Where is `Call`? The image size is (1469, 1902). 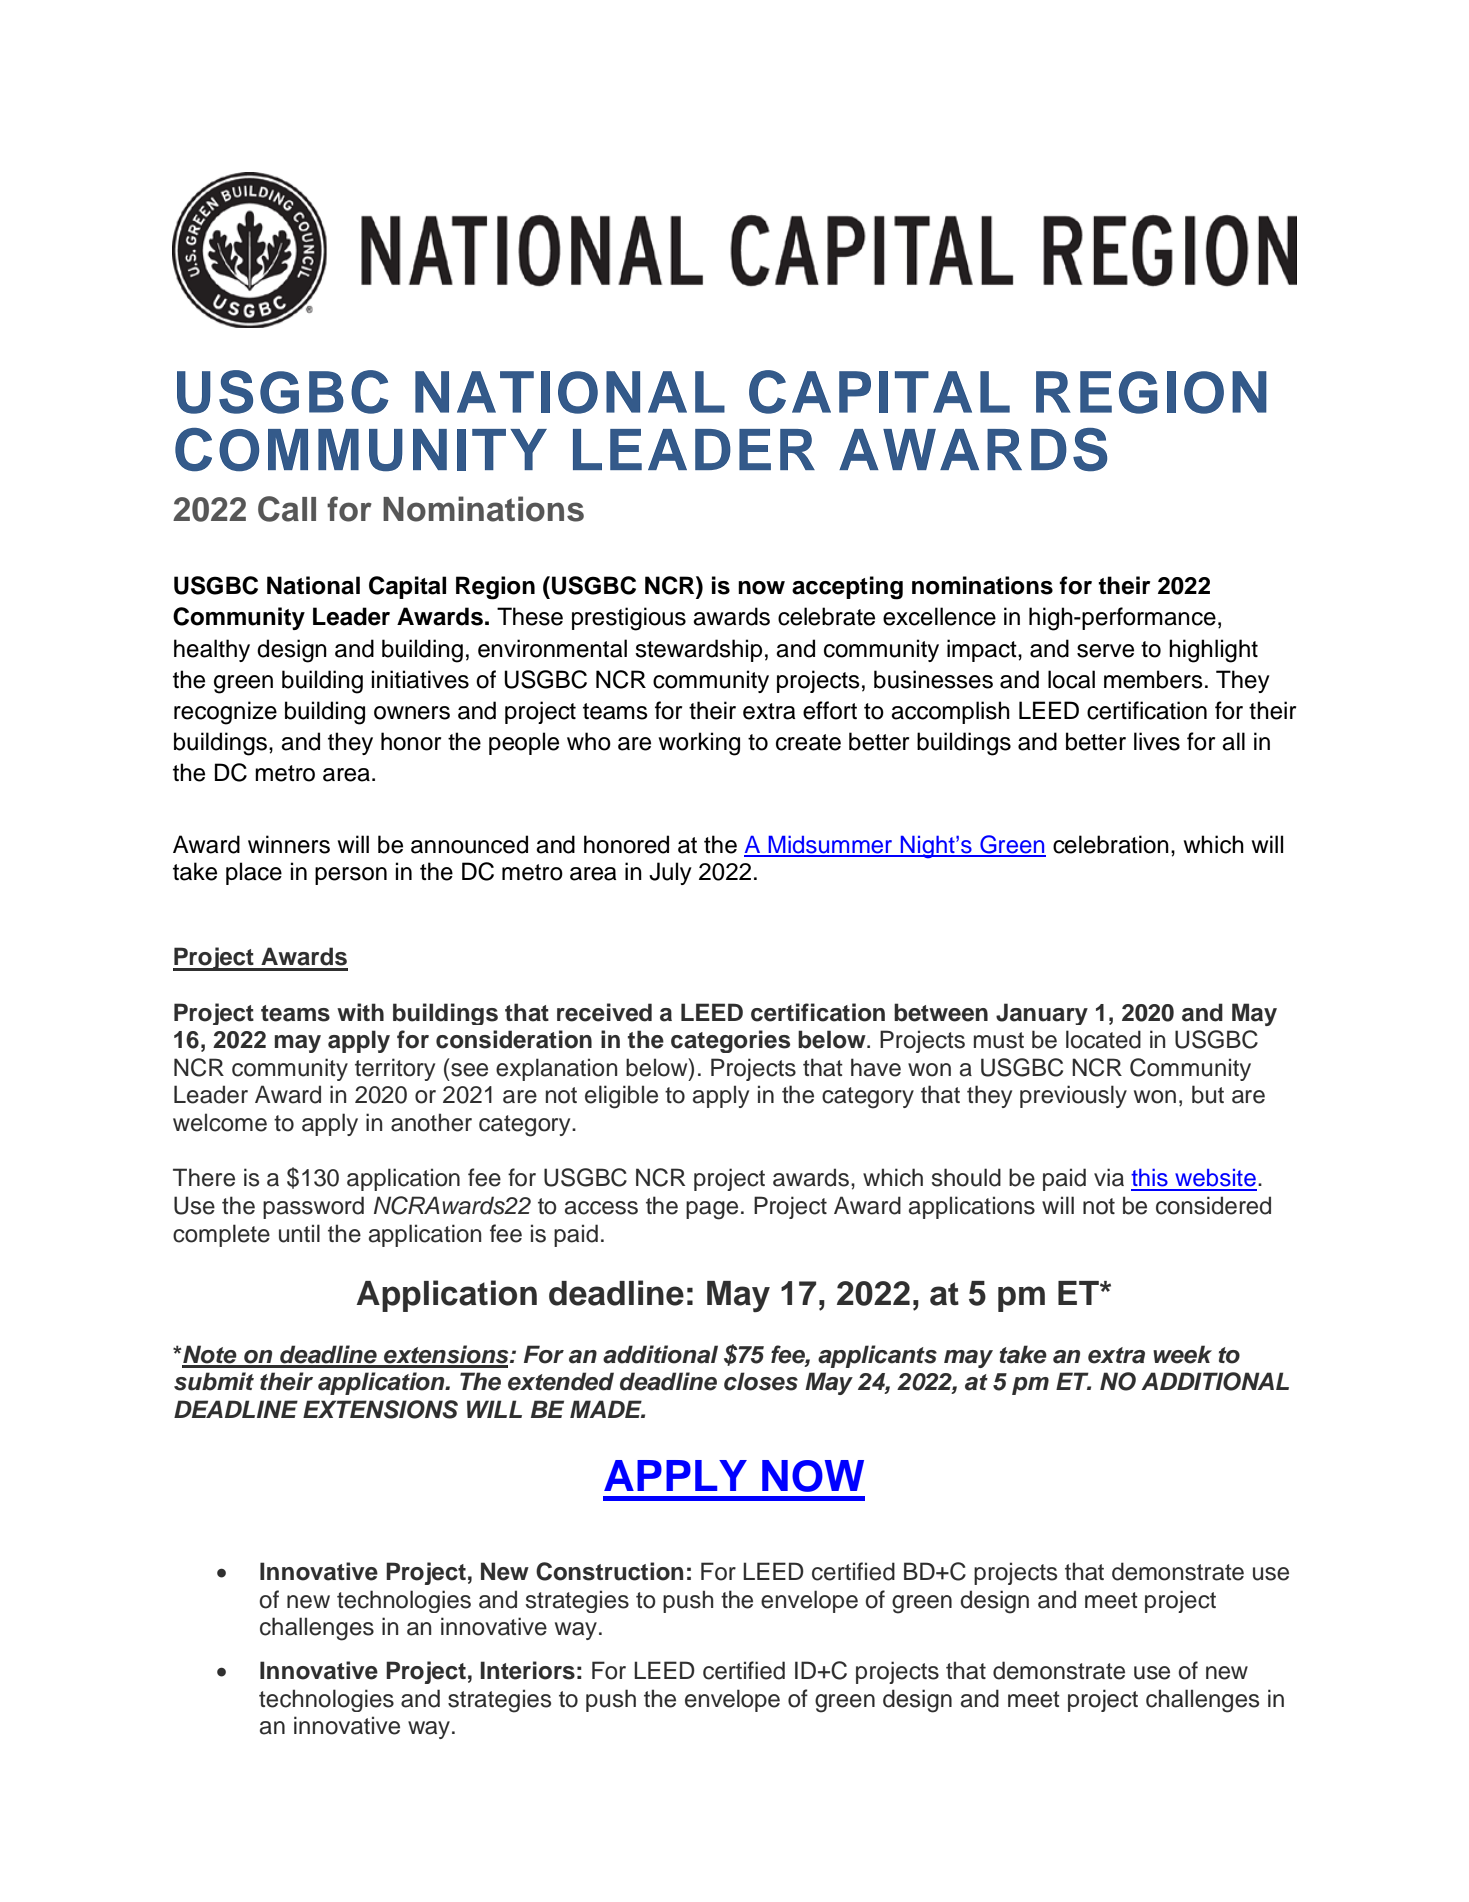 Call is located at coordinates (287, 509).
